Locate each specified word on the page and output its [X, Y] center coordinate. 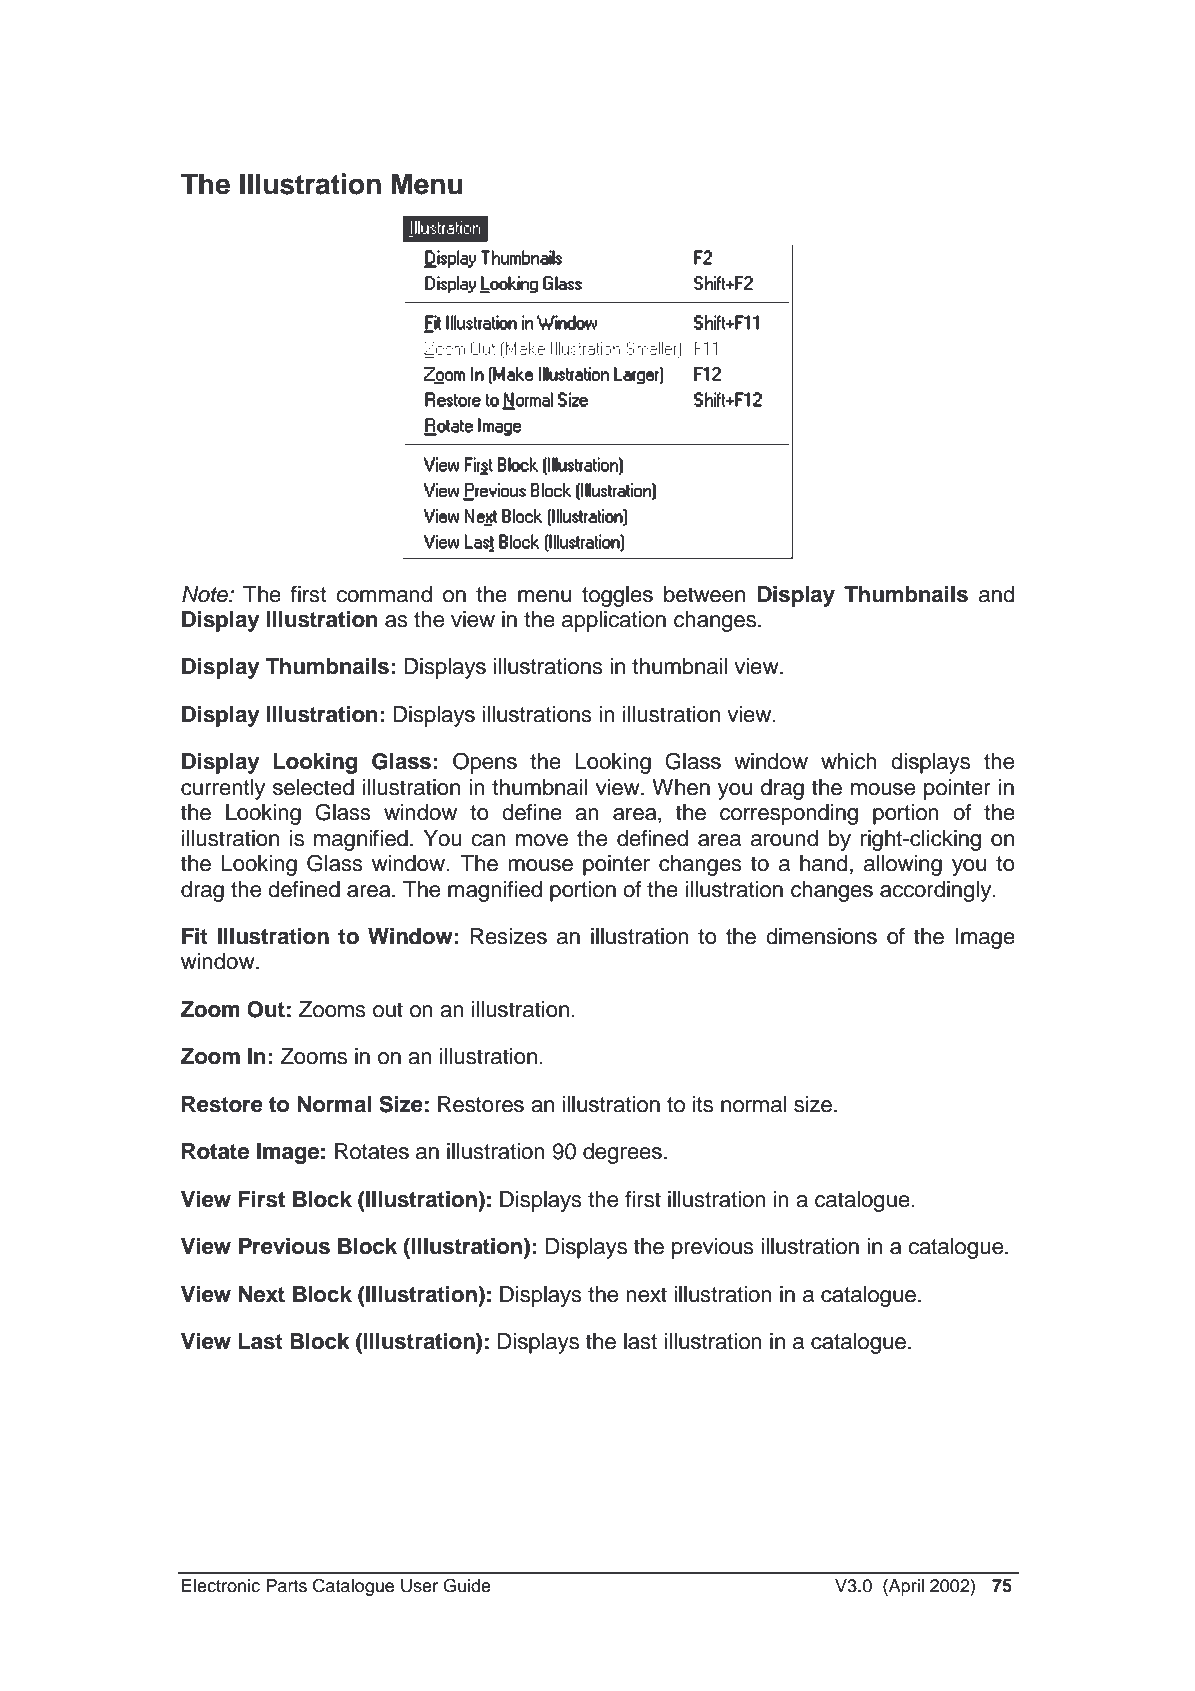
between [704, 594]
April [905, 1587]
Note [206, 594]
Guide [467, 1585]
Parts [286, 1586]
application [614, 621]
